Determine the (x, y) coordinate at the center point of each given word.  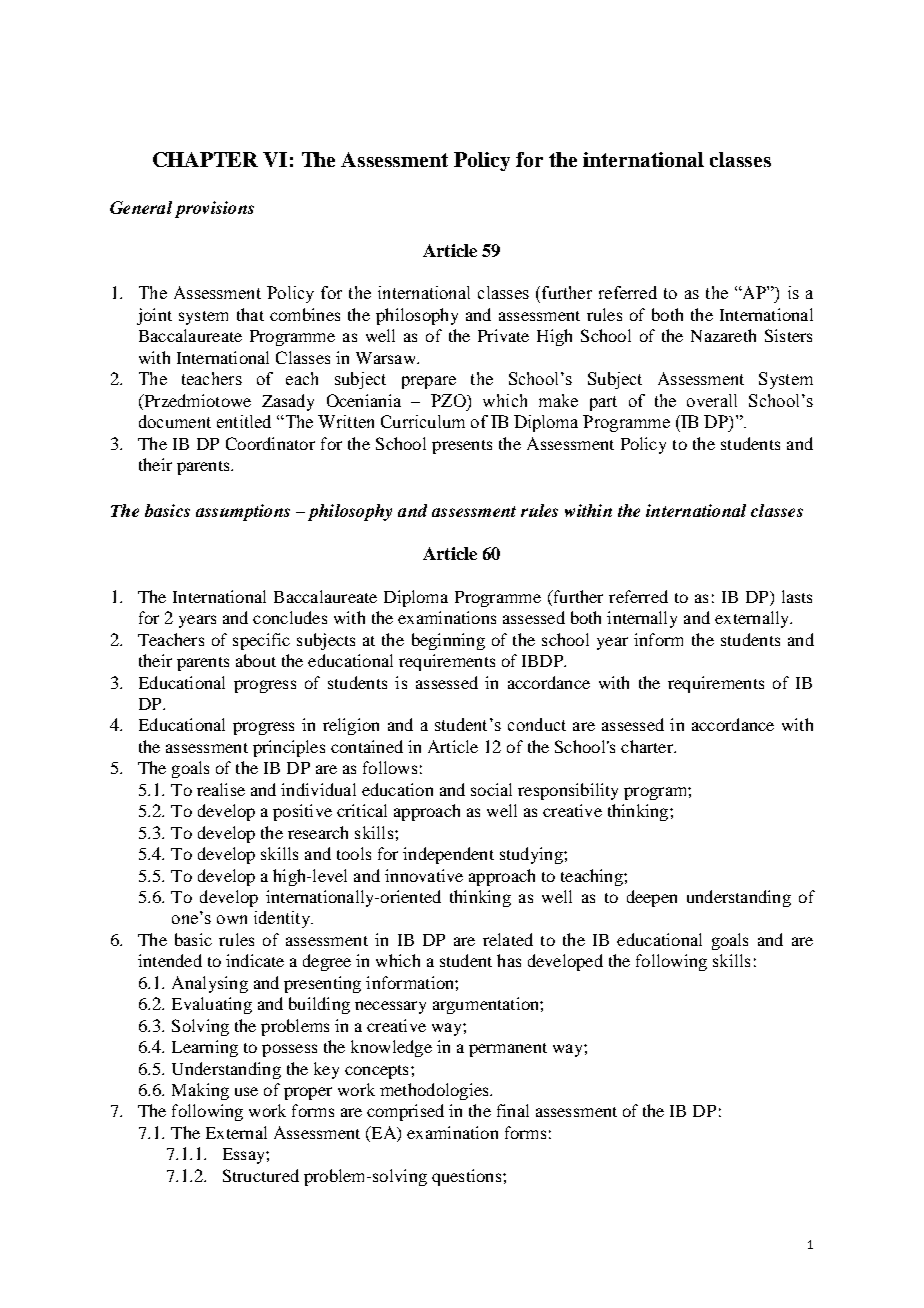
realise (221, 789)
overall (712, 400)
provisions (214, 209)
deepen (652, 898)
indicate (255, 960)
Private (503, 335)
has (509, 960)
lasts (797, 596)
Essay (245, 1156)
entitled (244, 421)
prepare (429, 382)
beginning (448, 641)
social (491, 789)
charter (648, 746)
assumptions (243, 512)
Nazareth (723, 335)
